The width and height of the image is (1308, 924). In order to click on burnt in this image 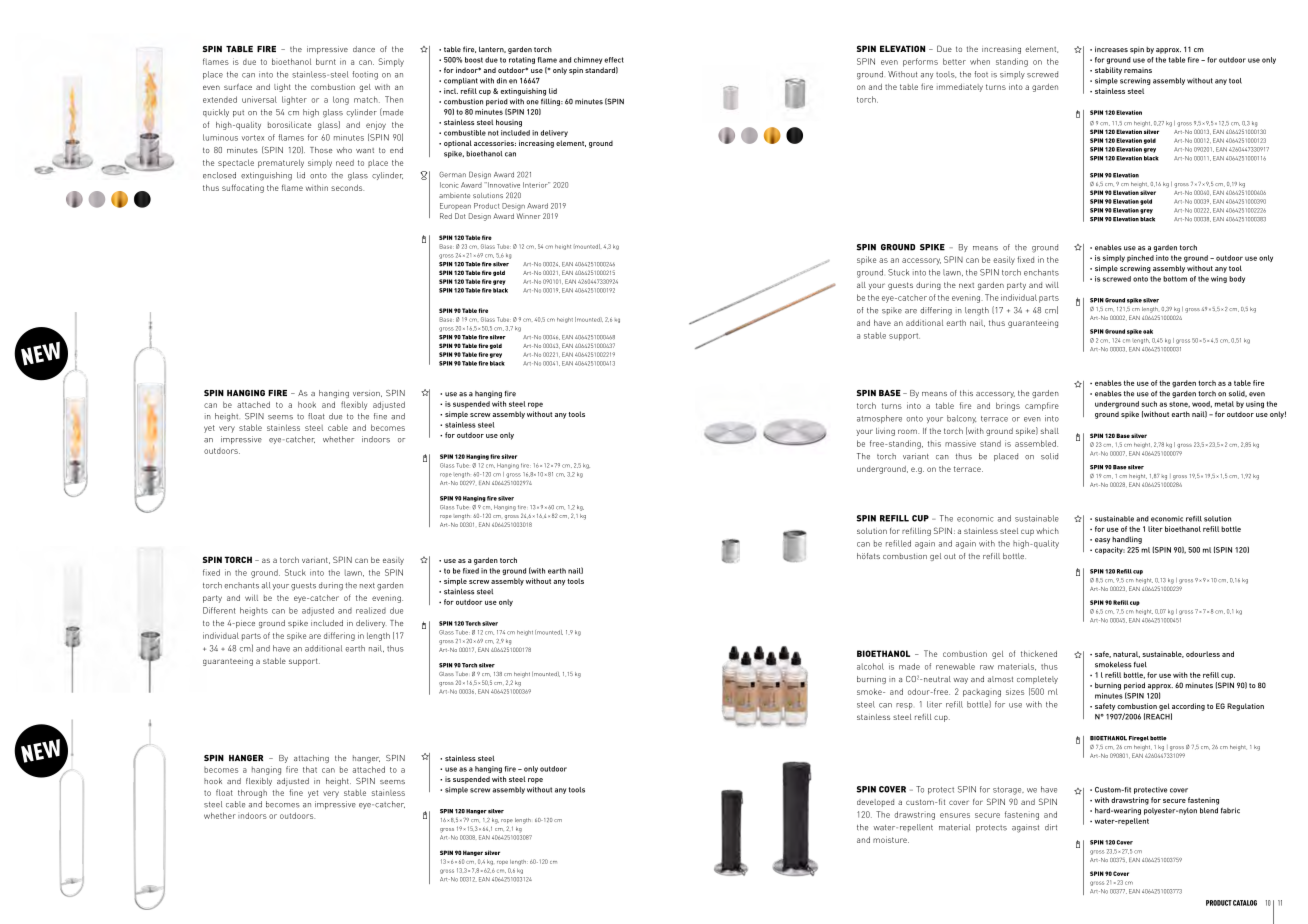, I will do `click(326, 61)`.
